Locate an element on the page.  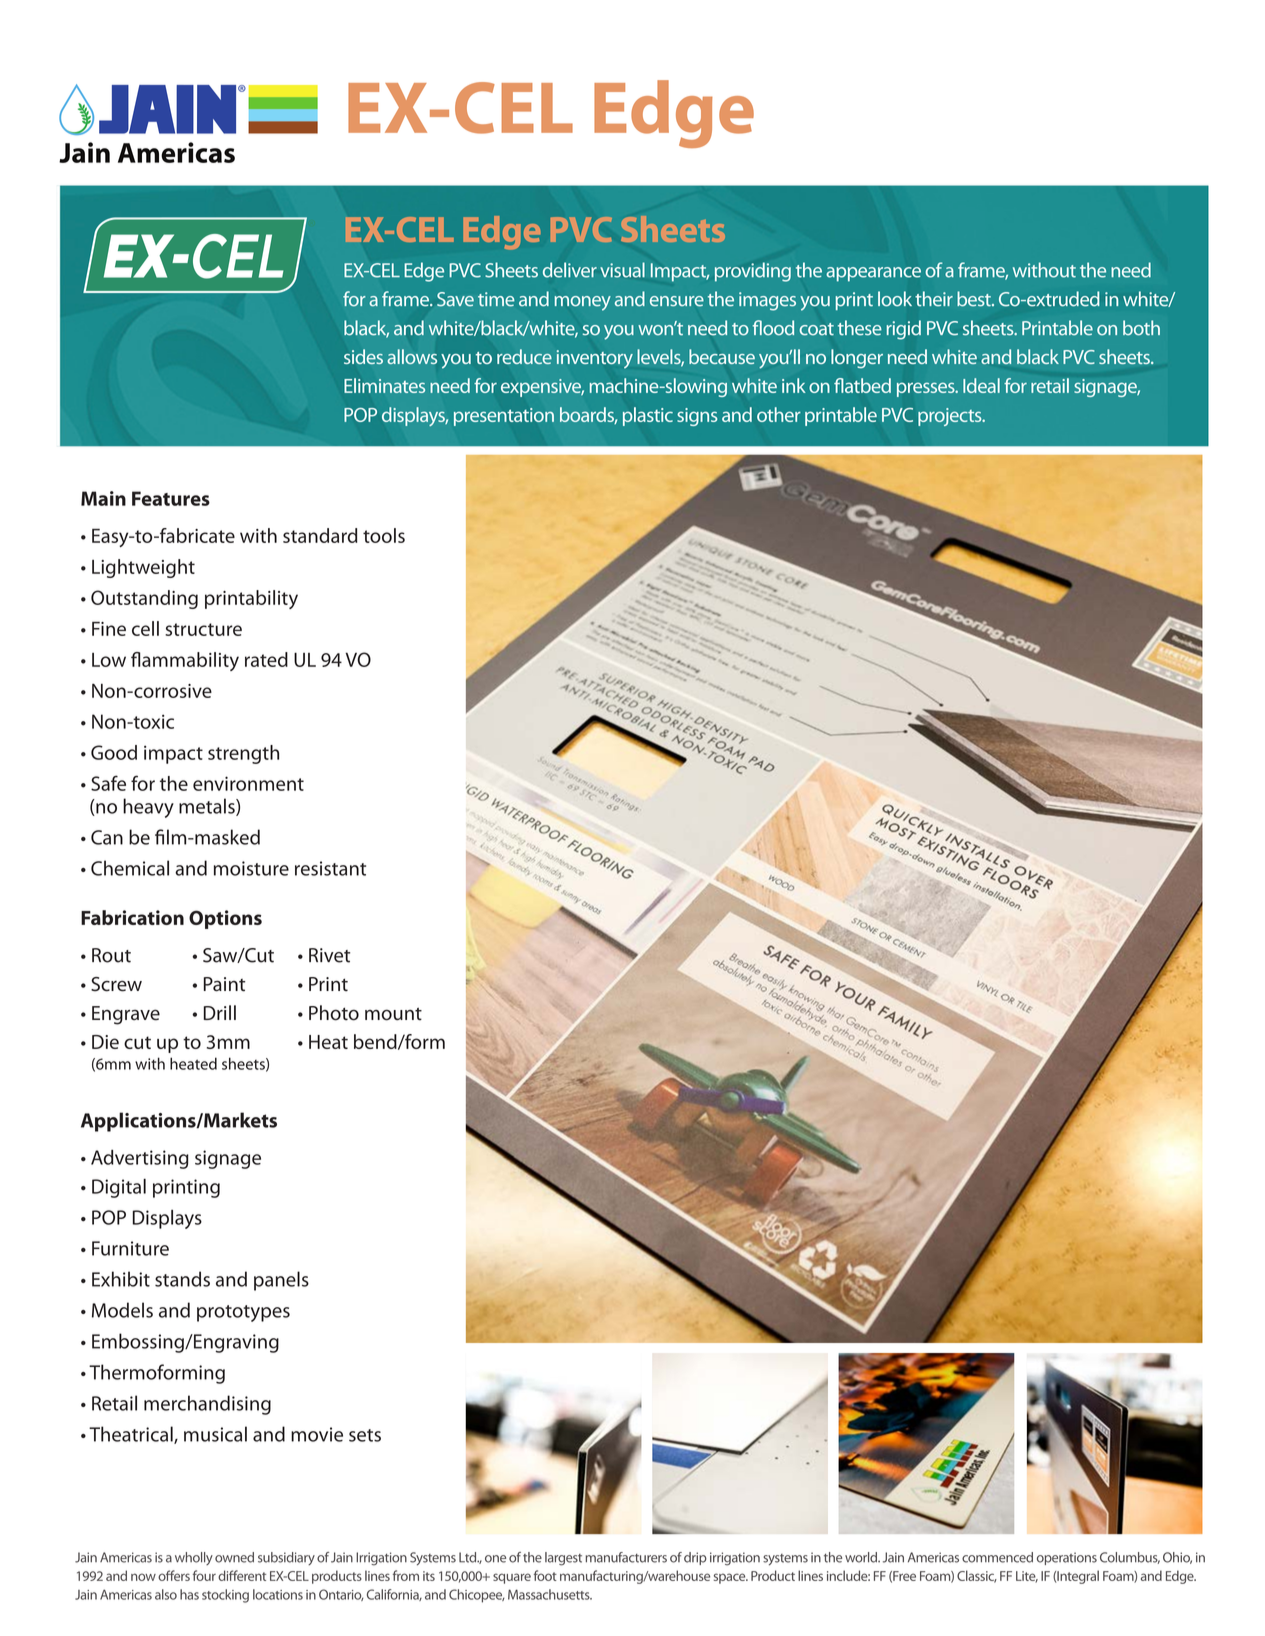
Rivet is located at coordinates (329, 955).
